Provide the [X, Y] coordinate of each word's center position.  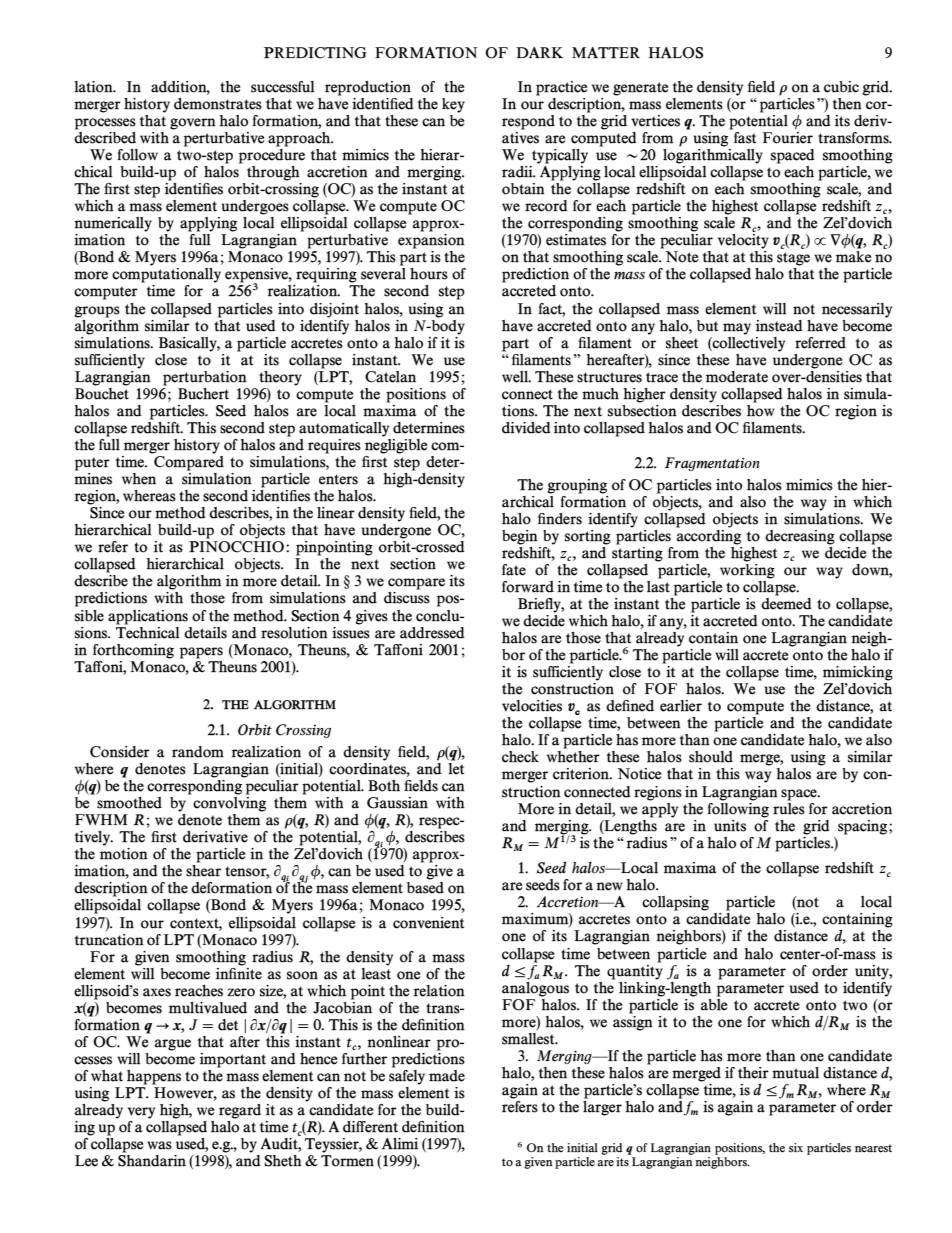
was [159, 1145]
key [453, 105]
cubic [841, 87]
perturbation [205, 378]
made [447, 1076]
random [198, 752]
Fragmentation [712, 464]
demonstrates [218, 104]
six [796, 1147]
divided [526, 428]
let [456, 767]
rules [789, 807]
